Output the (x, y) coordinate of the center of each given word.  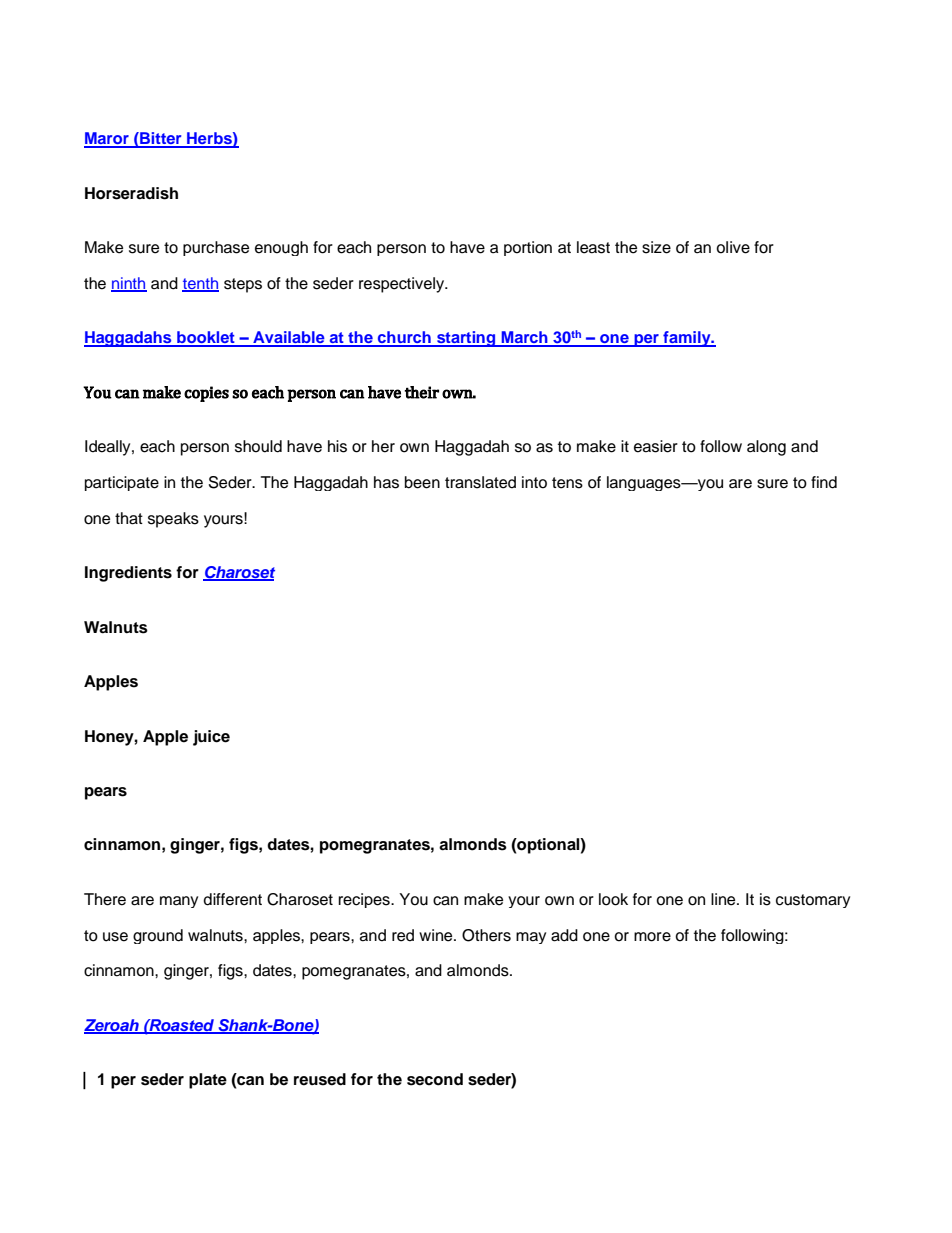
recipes (365, 900)
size (656, 247)
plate (208, 1081)
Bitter (161, 139)
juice (211, 738)
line (724, 899)
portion (528, 248)
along (766, 448)
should (258, 446)
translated (480, 482)
